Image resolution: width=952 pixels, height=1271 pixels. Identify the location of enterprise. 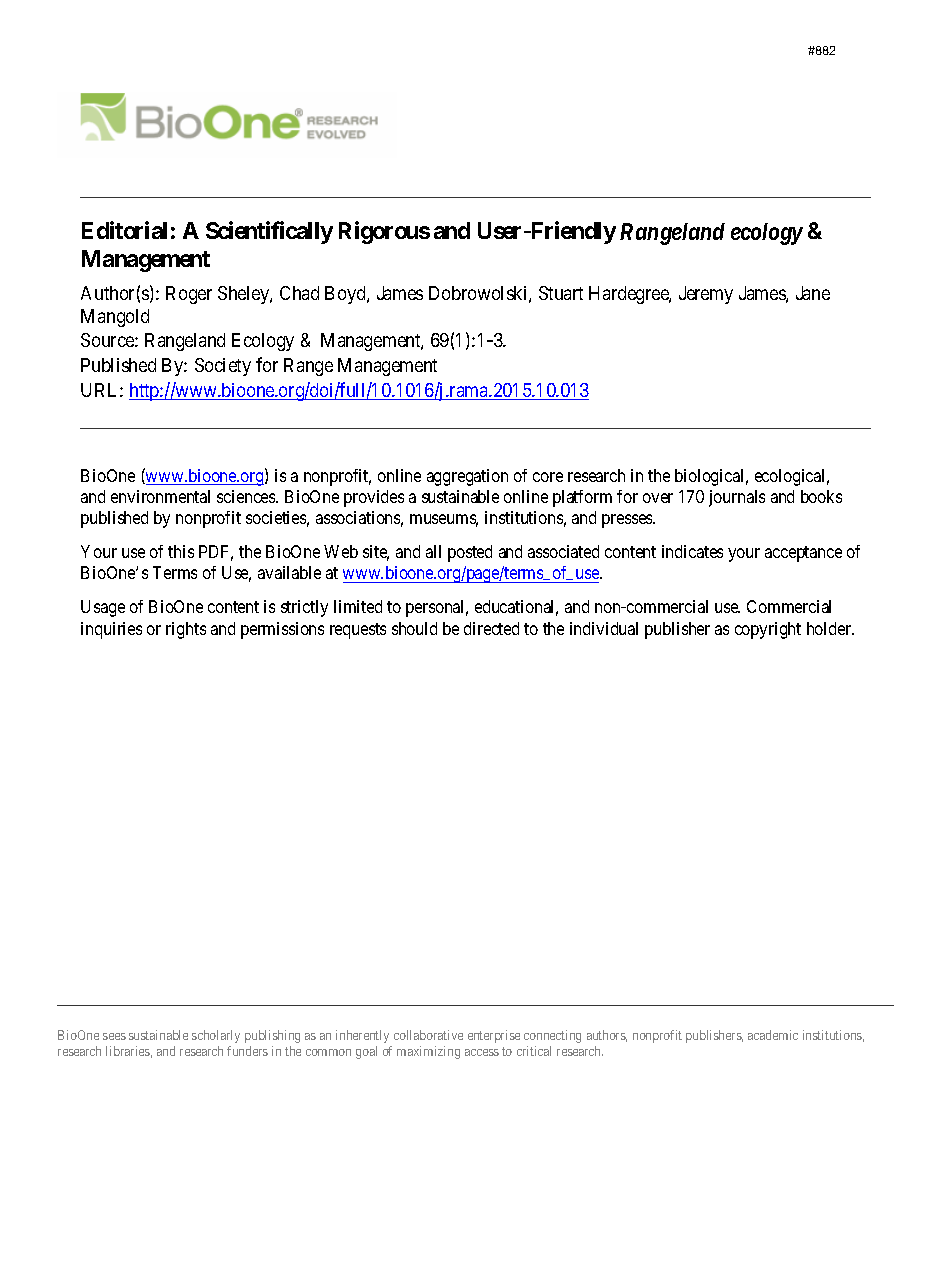
(494, 1036).
